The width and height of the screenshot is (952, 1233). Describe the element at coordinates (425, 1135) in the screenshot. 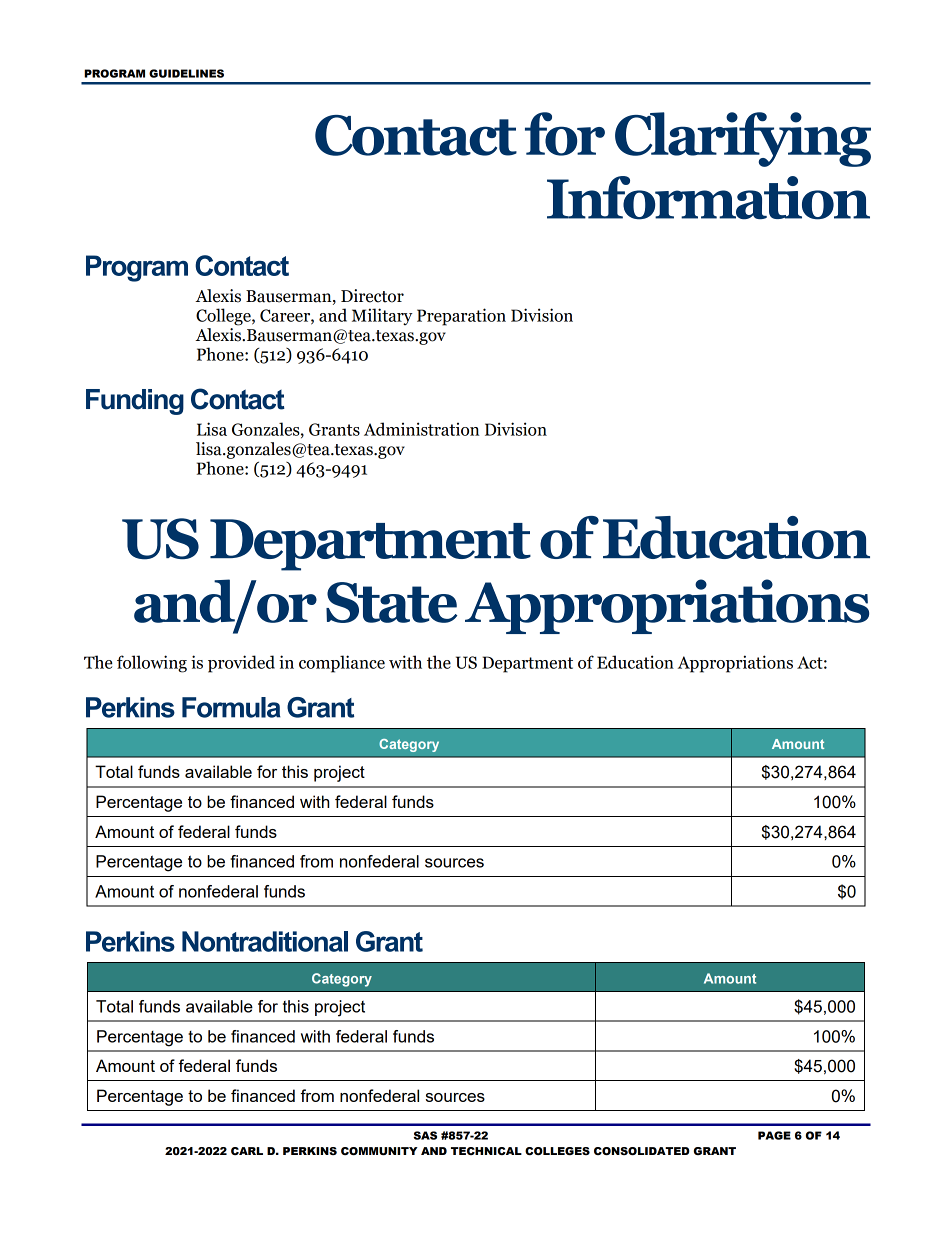

I see `SAS` at that location.
